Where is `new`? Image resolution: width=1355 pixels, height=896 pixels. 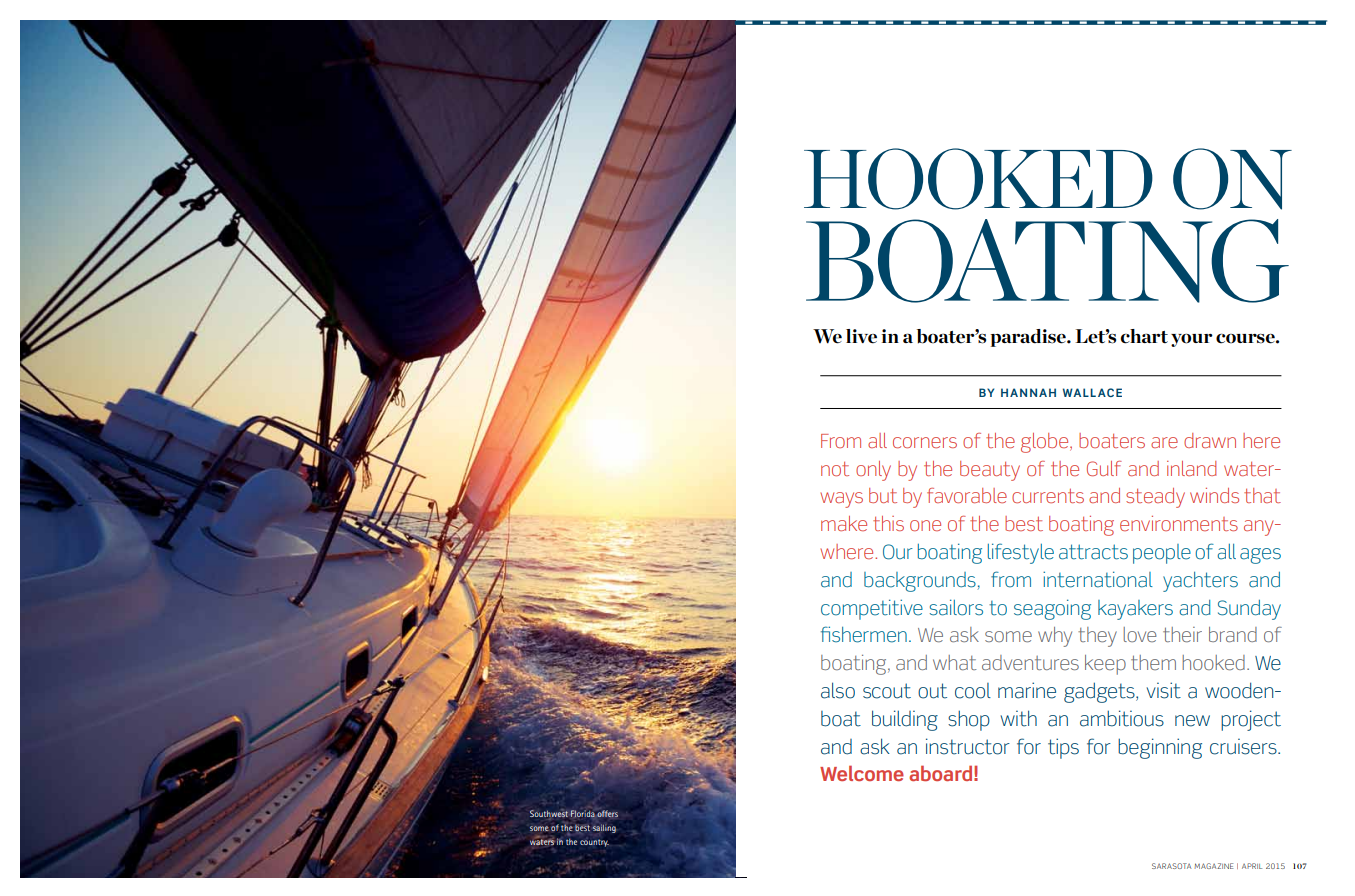 new is located at coordinates (1192, 721).
